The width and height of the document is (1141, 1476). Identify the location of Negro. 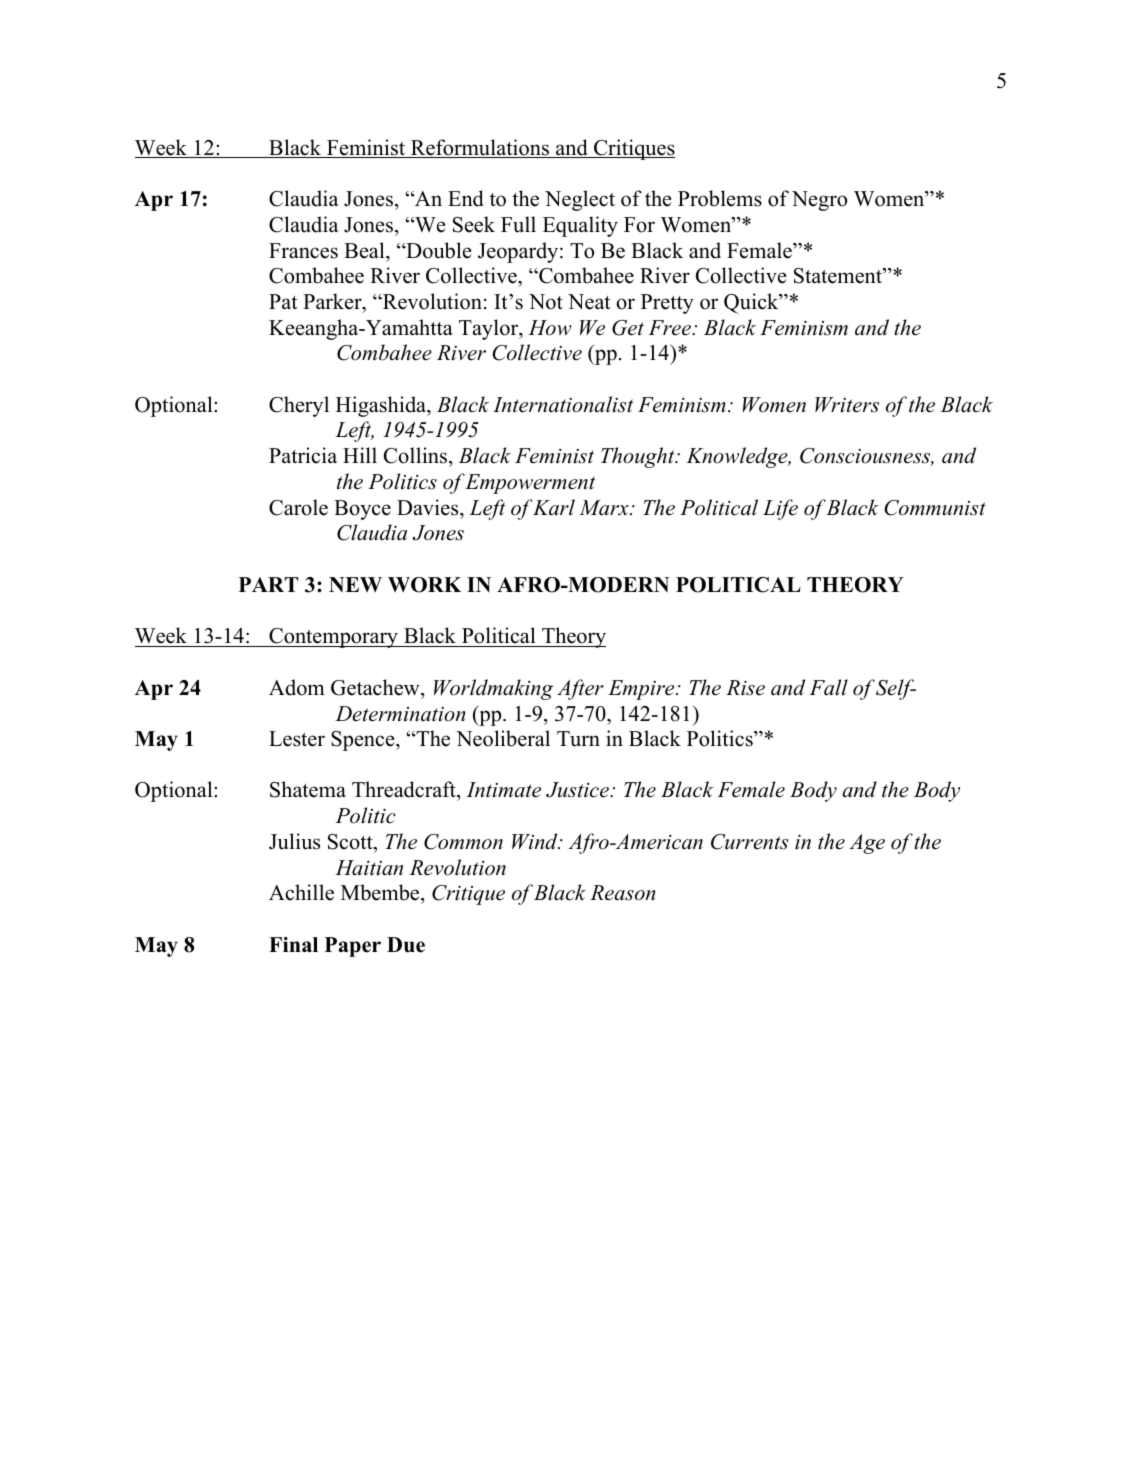
(819, 201).
